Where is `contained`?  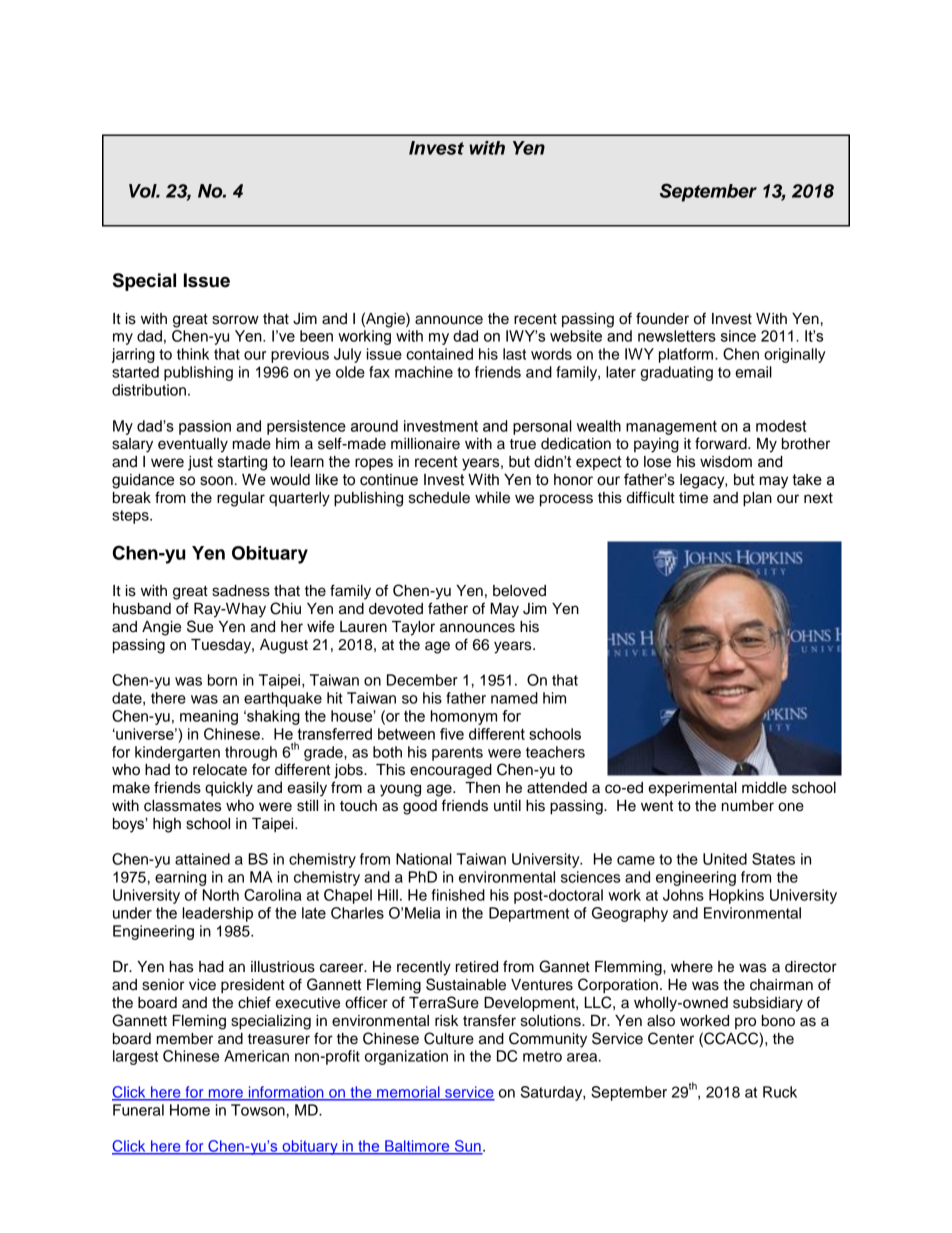
contained is located at coordinates (439, 354).
